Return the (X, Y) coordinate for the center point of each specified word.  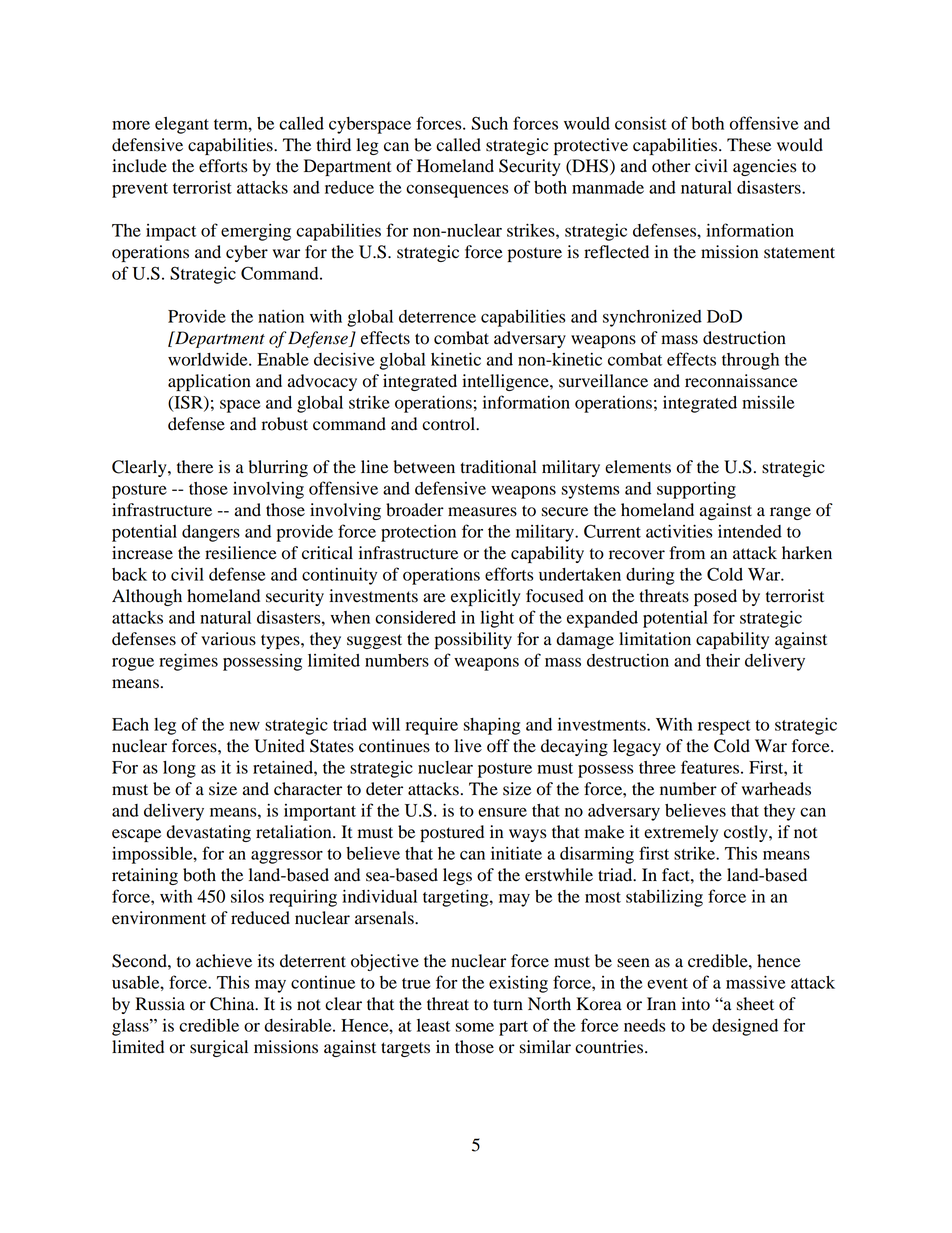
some (474, 1027)
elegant (182, 125)
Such (490, 123)
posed (715, 597)
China (233, 1004)
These (749, 145)
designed (745, 1027)
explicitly (486, 597)
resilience (241, 553)
